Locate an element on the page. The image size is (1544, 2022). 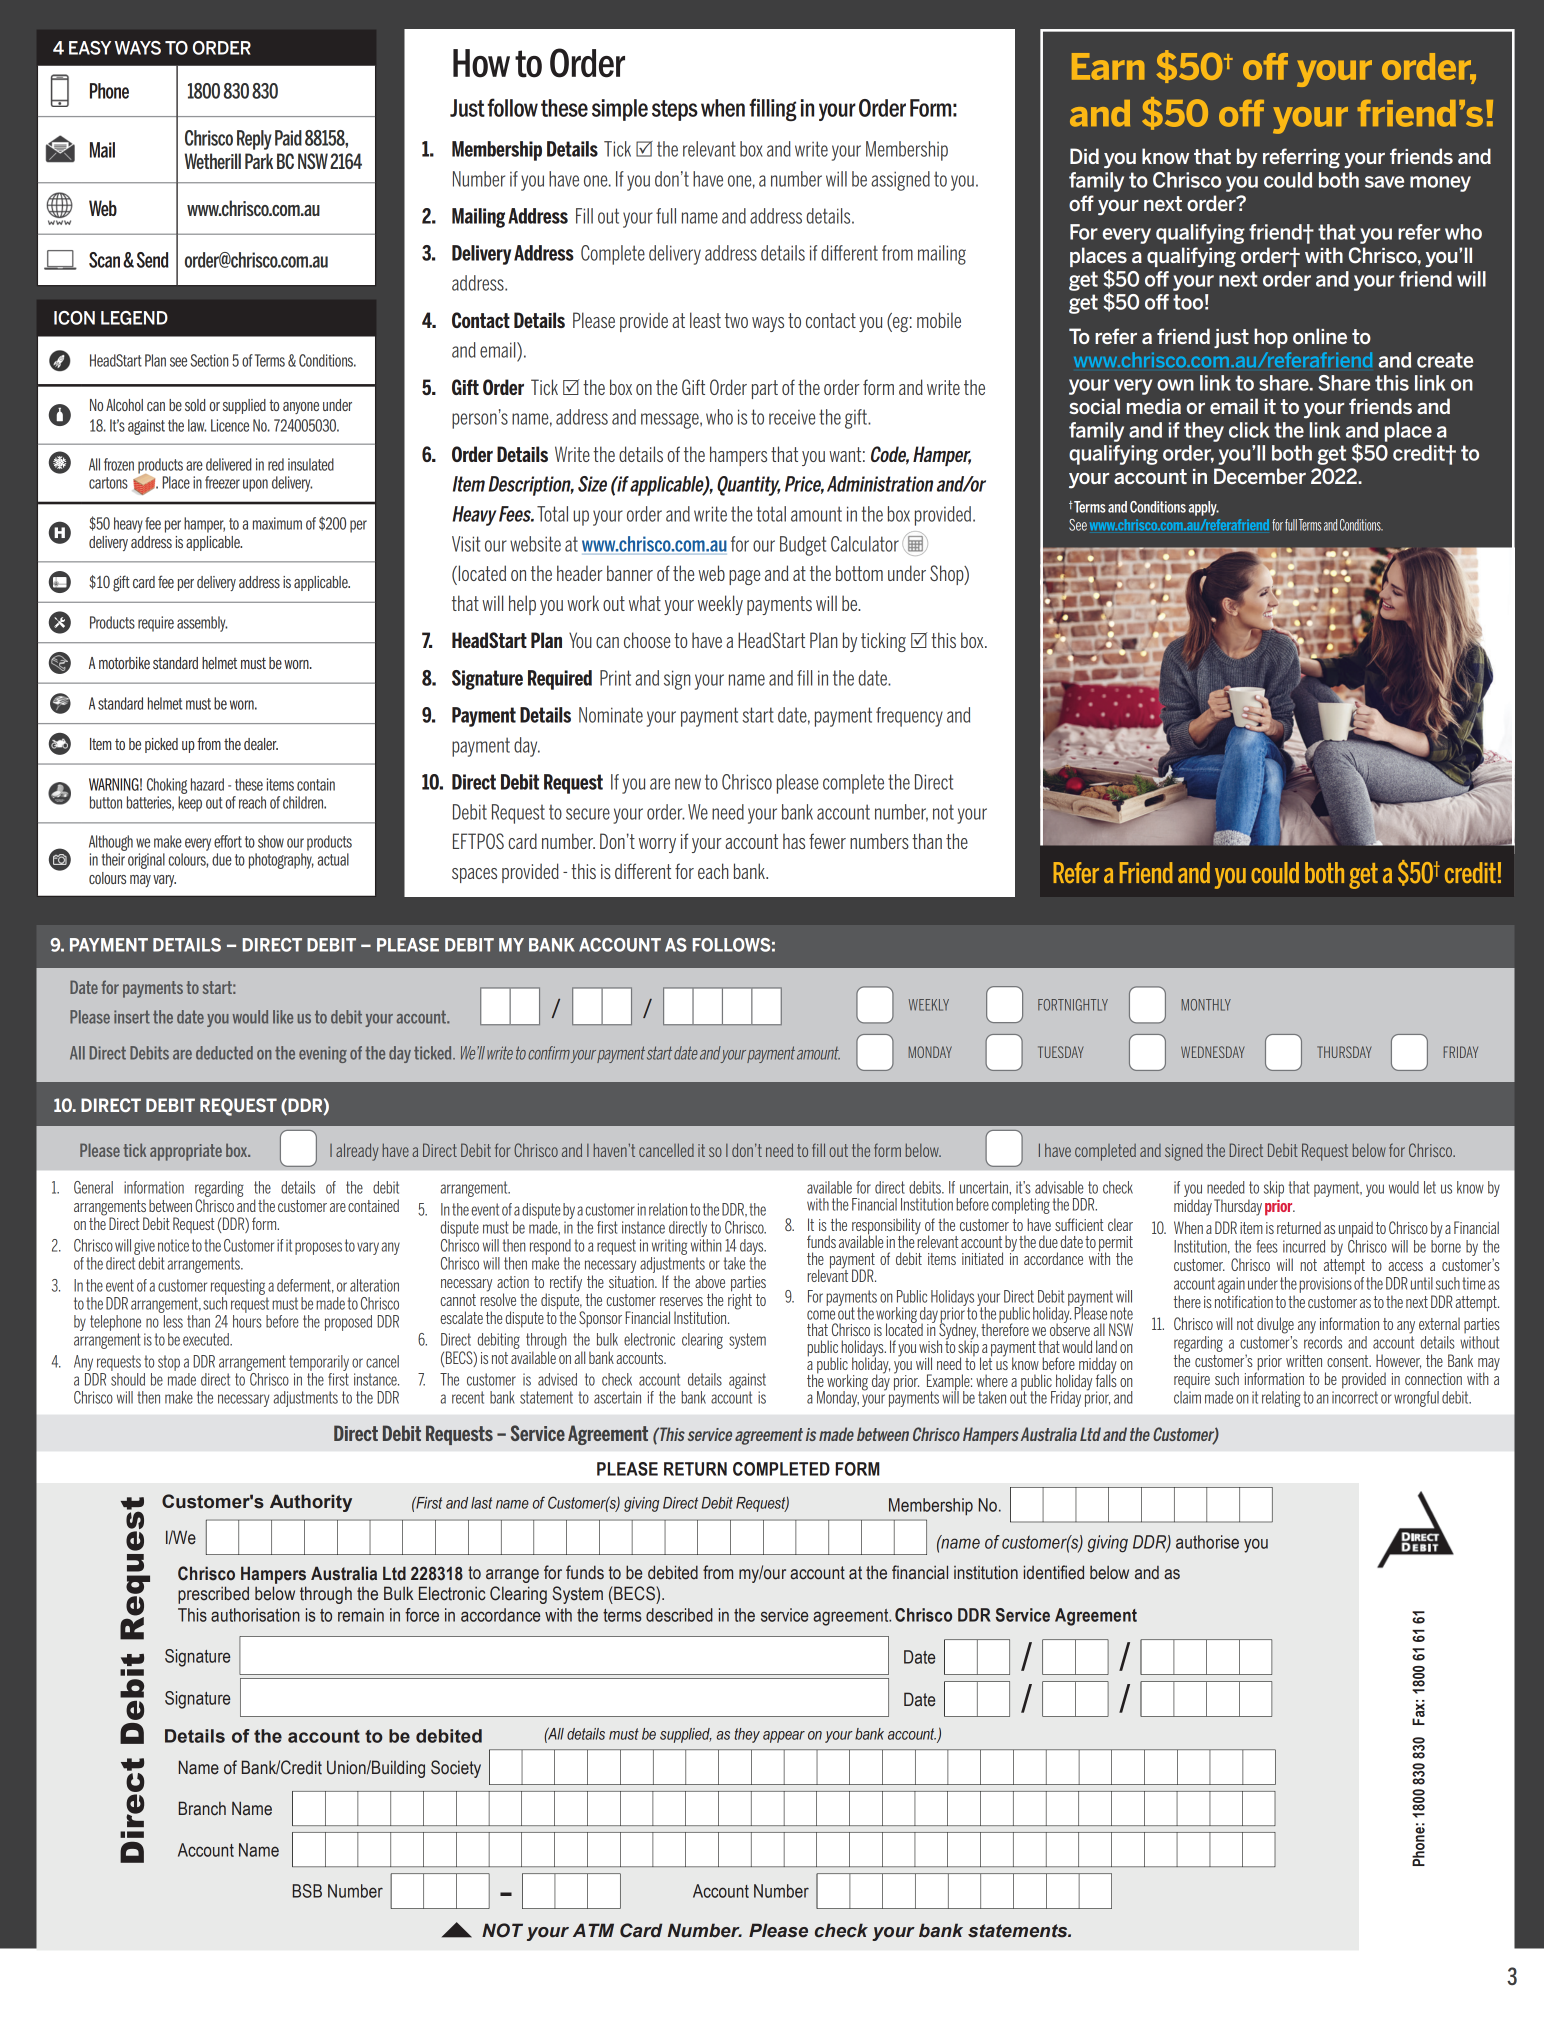
steps is located at coordinates (675, 110).
